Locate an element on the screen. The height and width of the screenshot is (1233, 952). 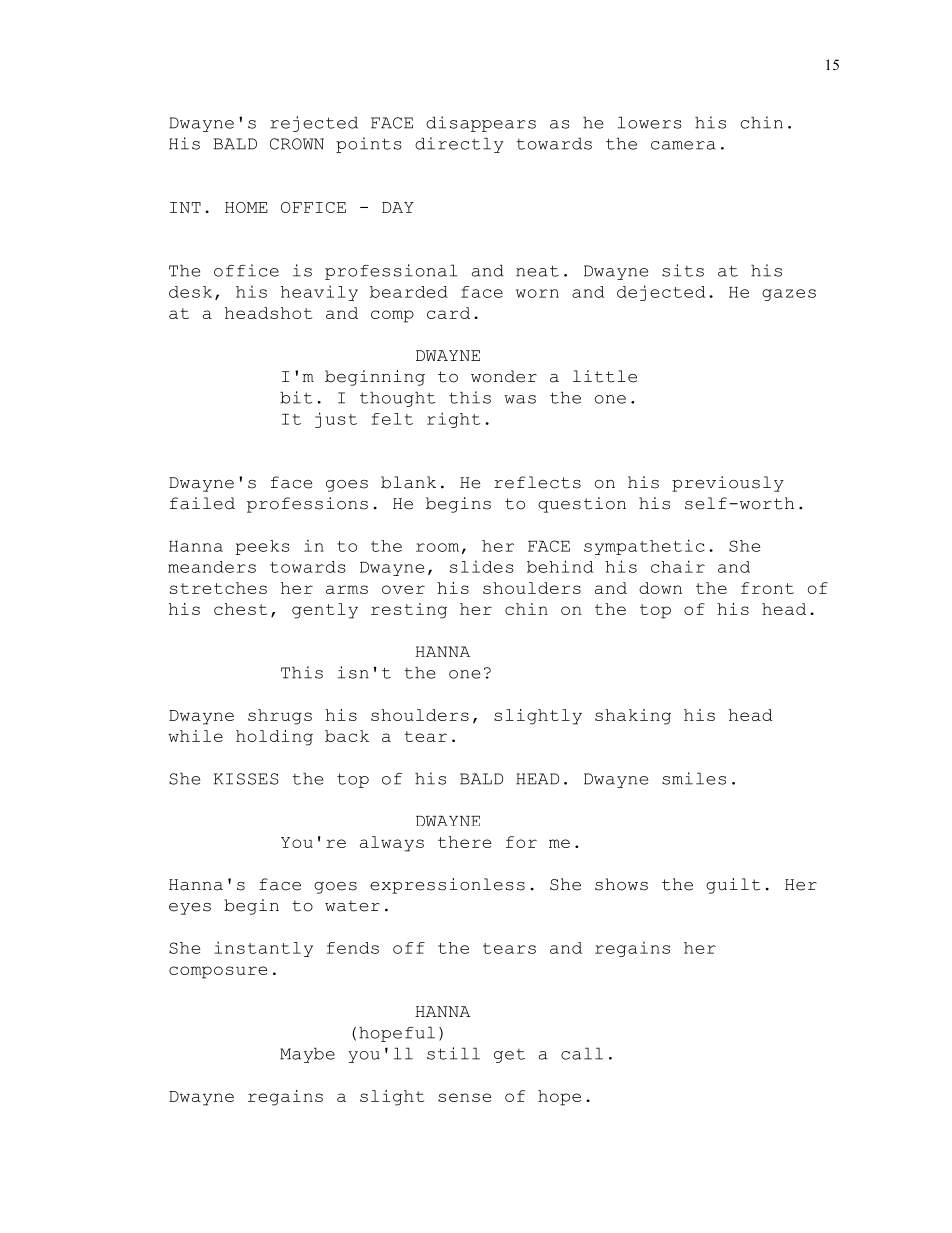
get is located at coordinates (509, 1056).
